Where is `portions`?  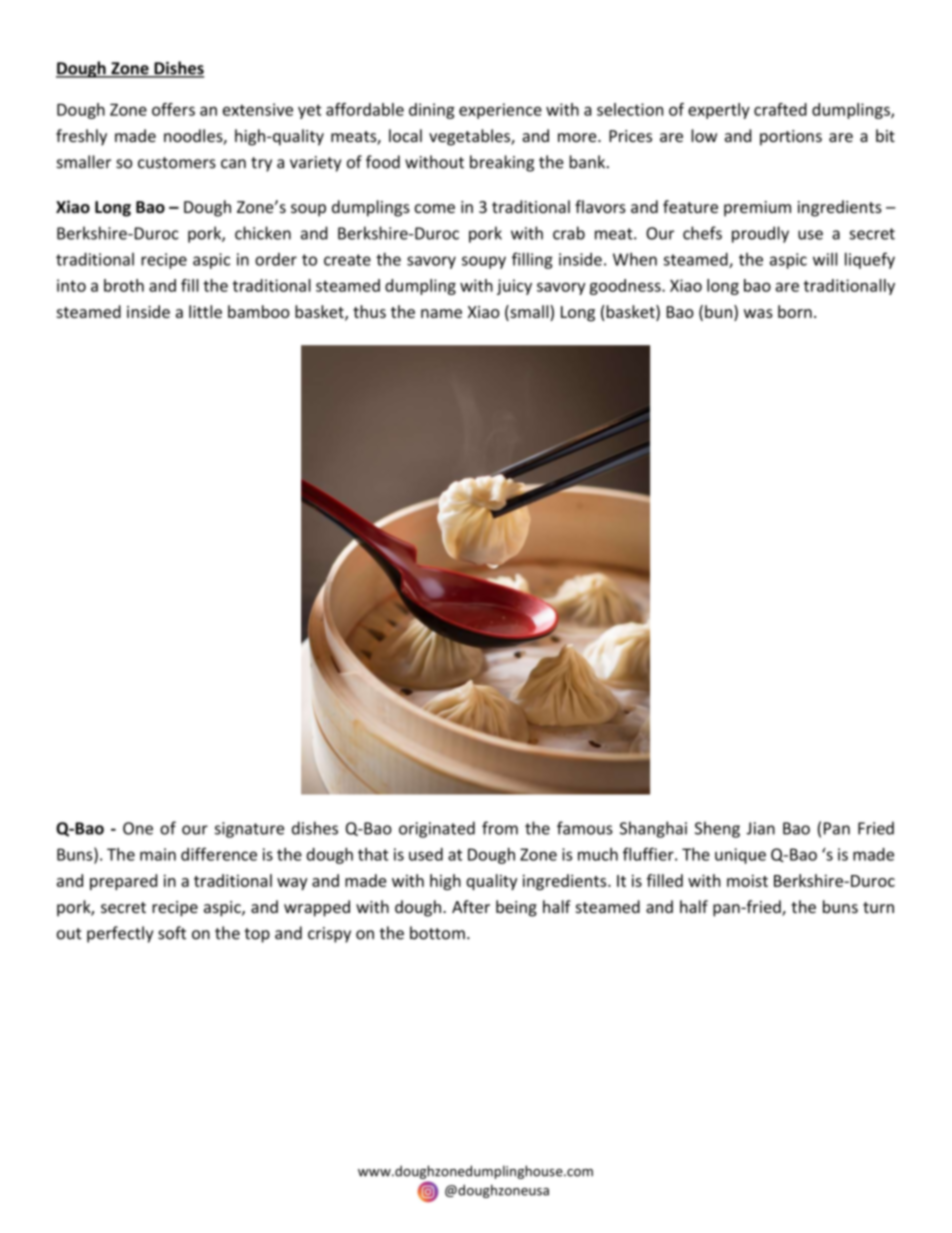 portions is located at coordinates (791, 138).
